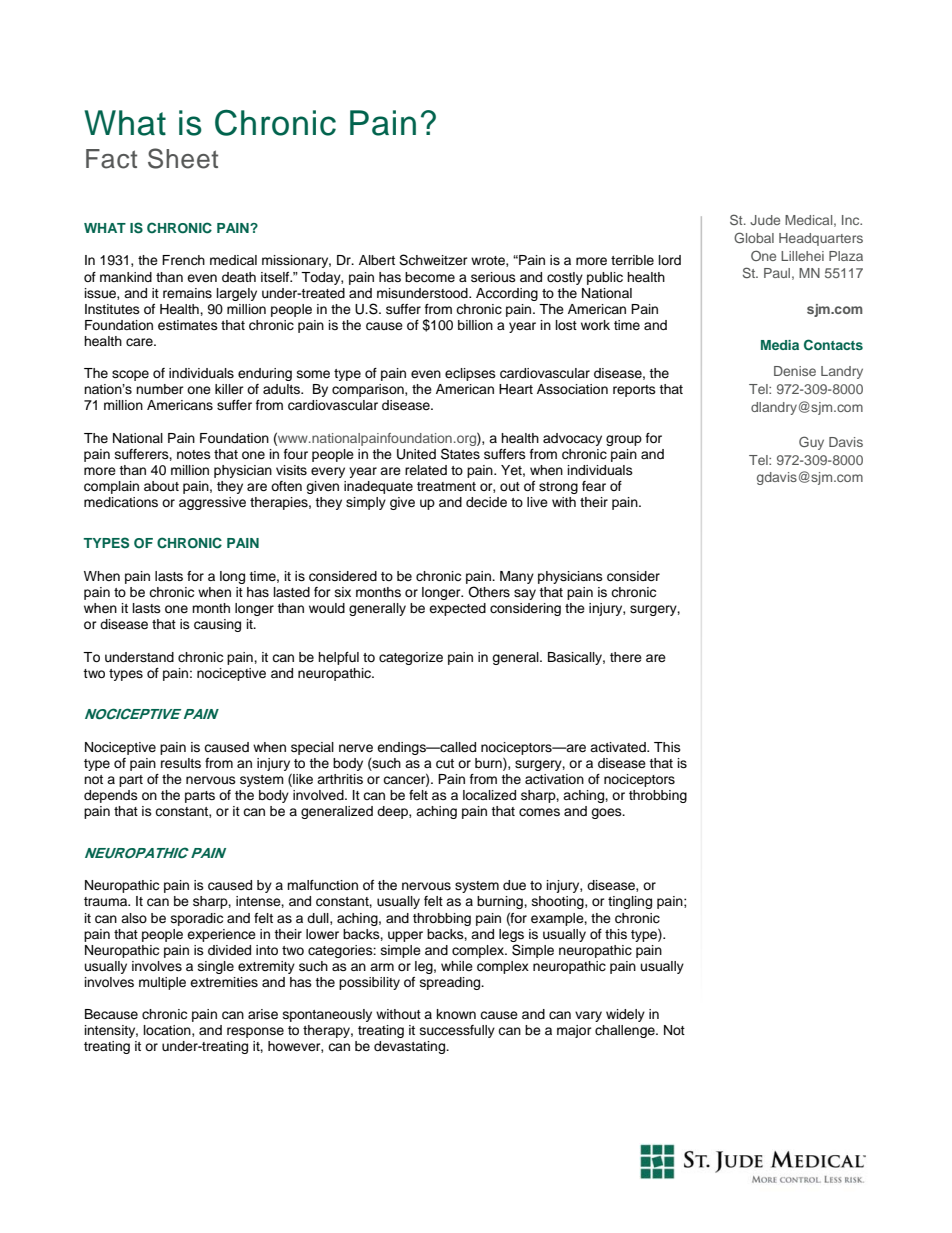 The width and height of the image is (952, 1233). I want to click on results, so click(181, 763).
